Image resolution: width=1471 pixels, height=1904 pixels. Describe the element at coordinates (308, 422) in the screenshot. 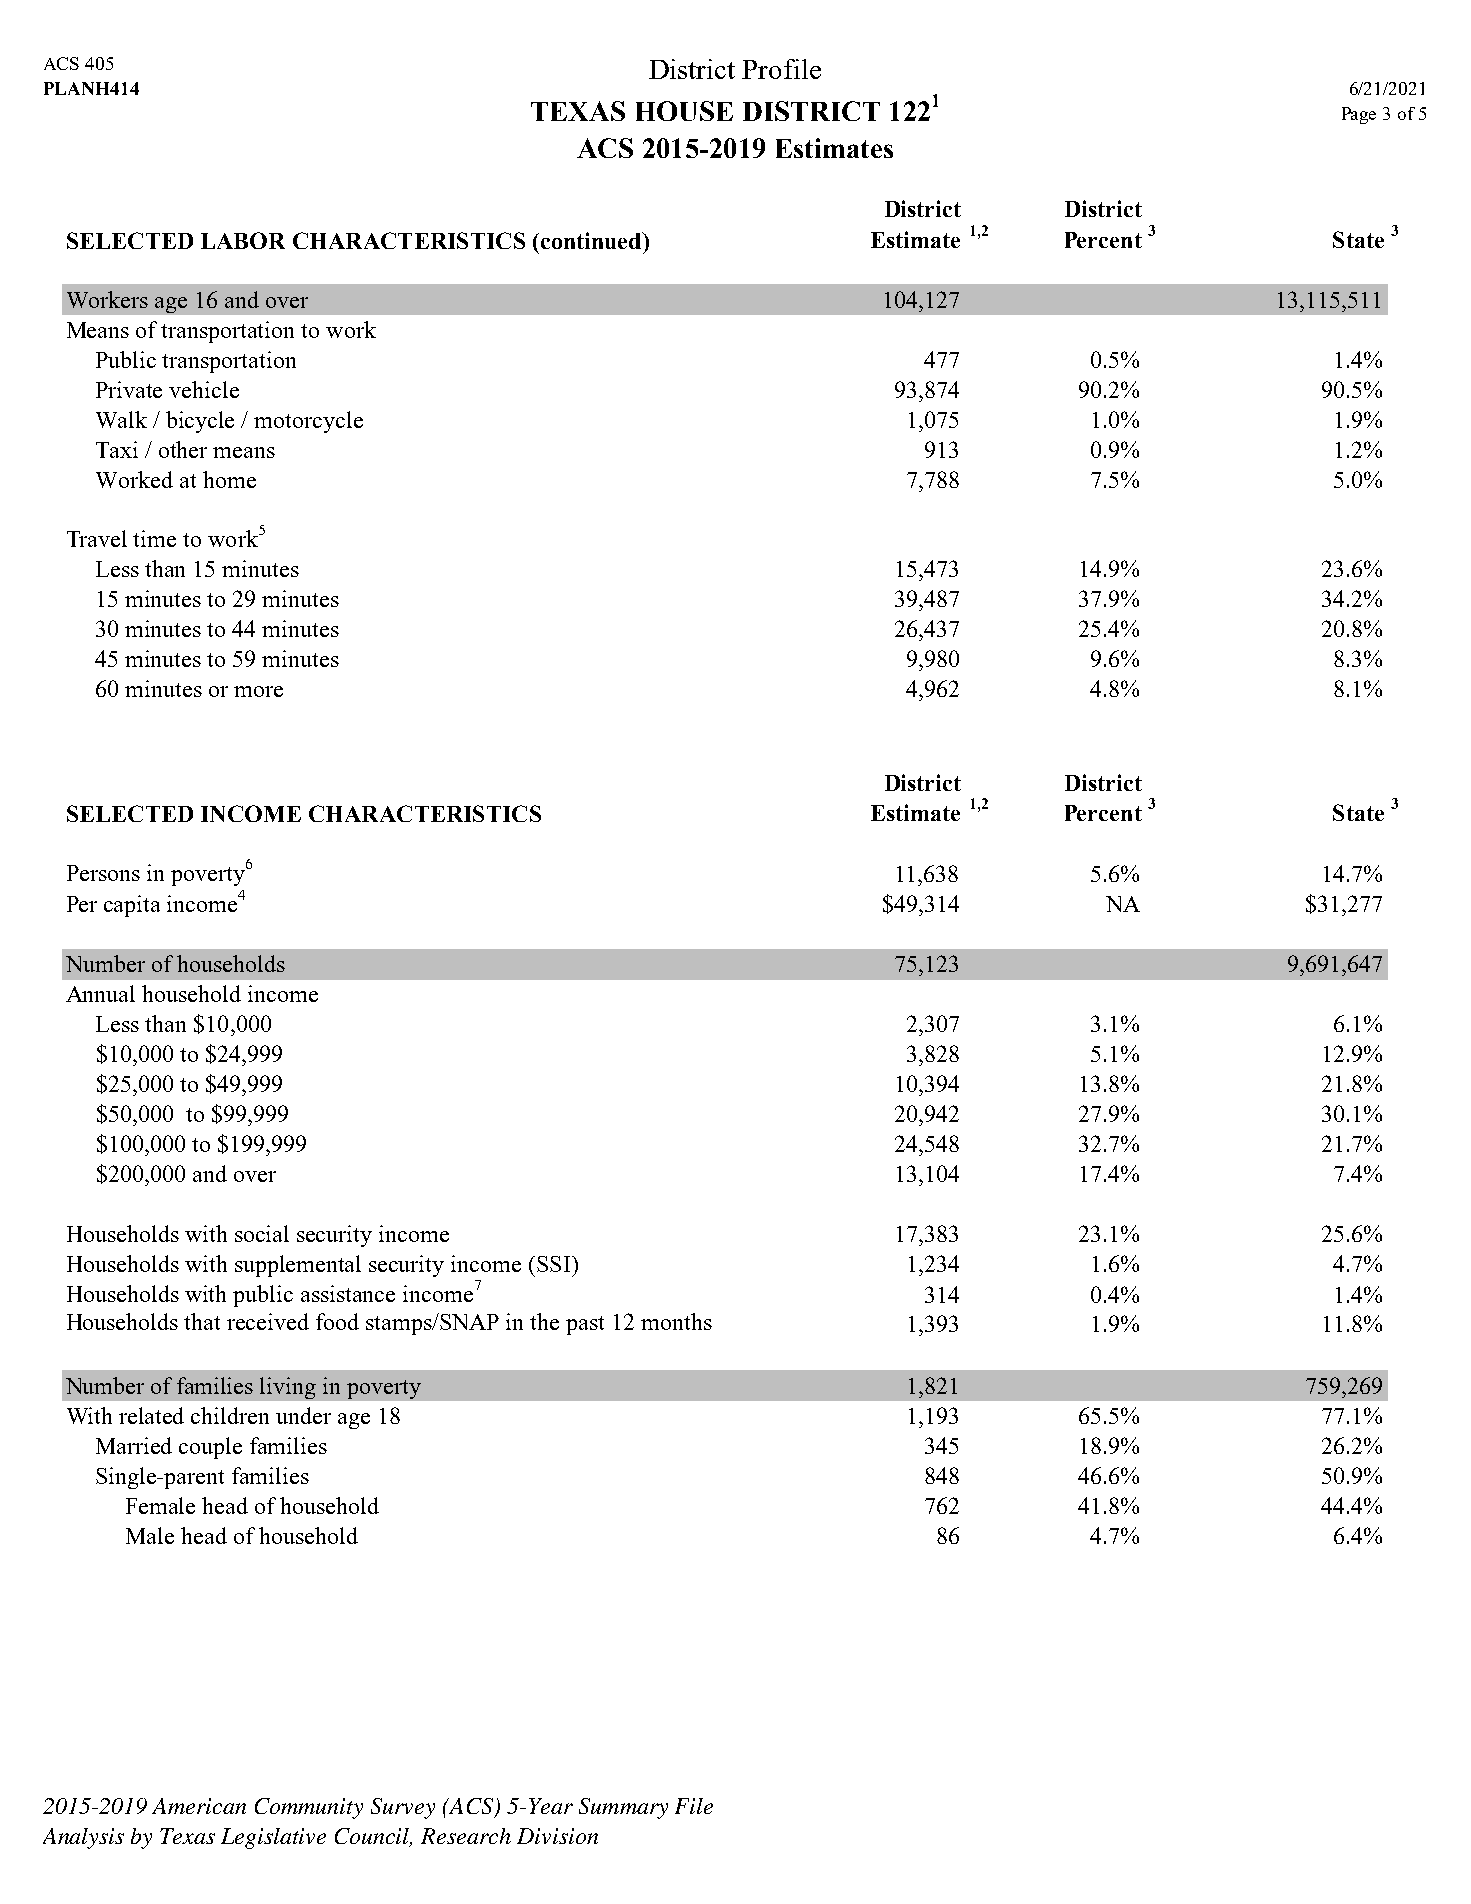

I see `motorcycle` at that location.
